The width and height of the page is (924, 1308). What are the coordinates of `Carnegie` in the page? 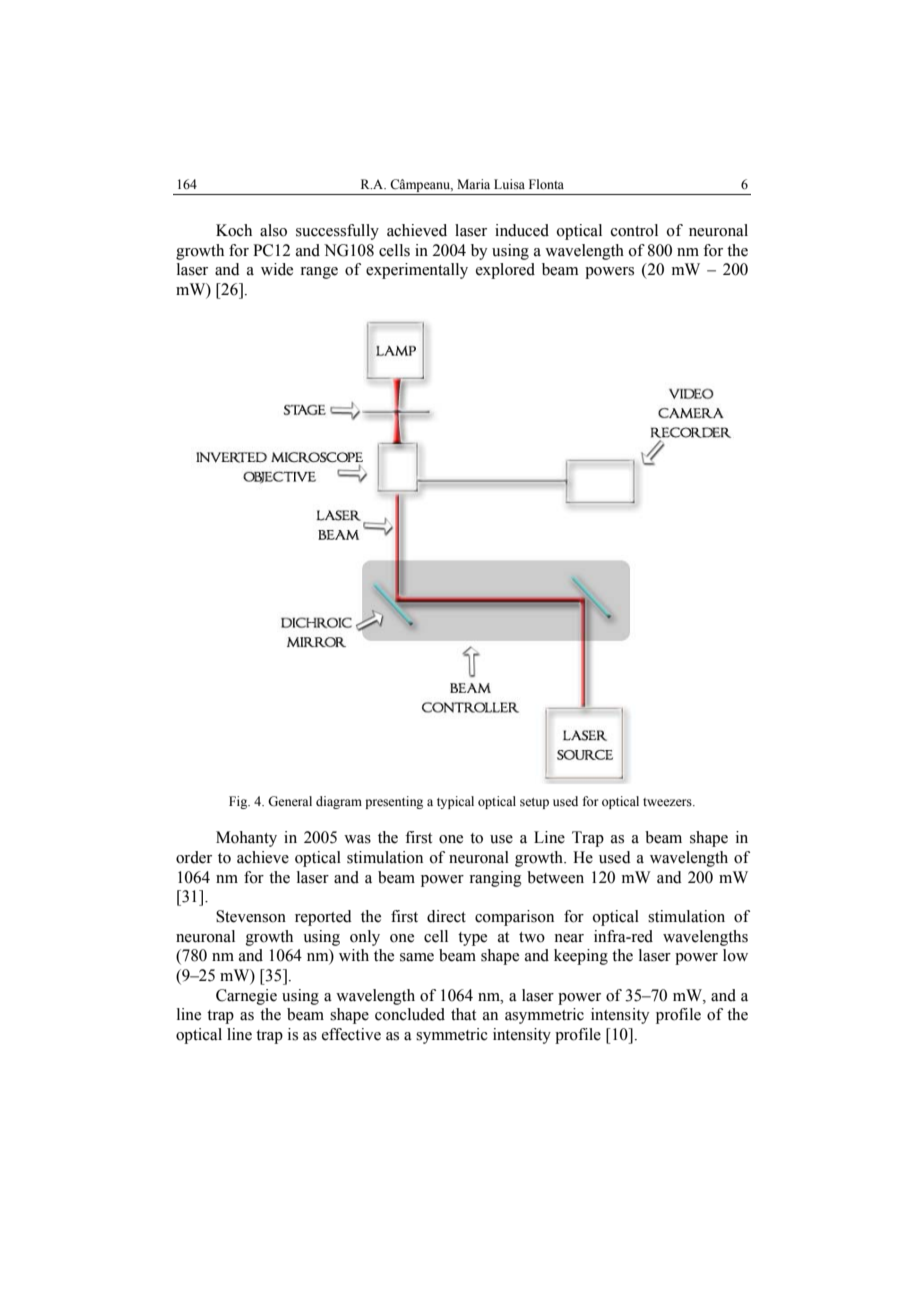 It's located at (246, 997).
